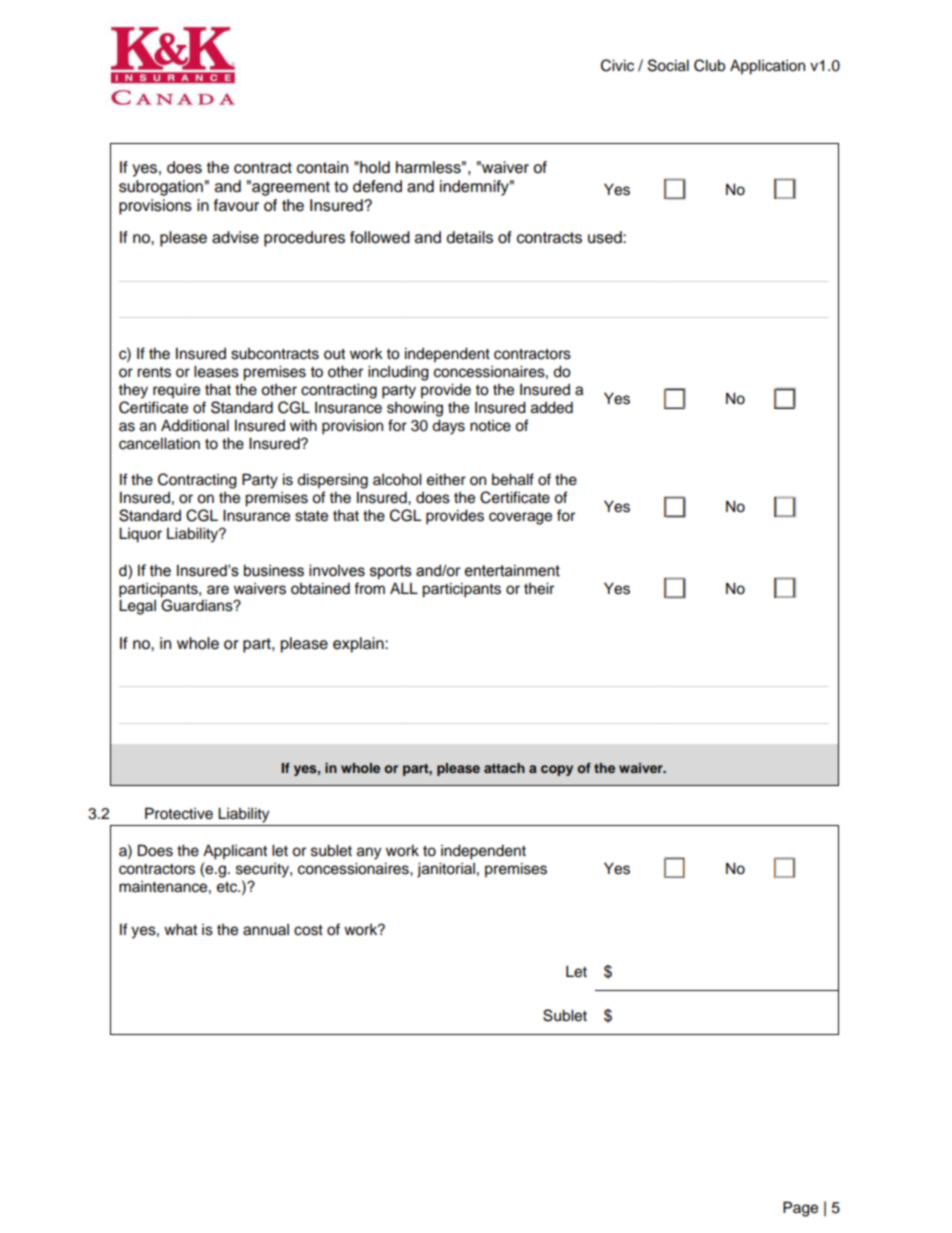  I want to click on cost, so click(308, 930).
